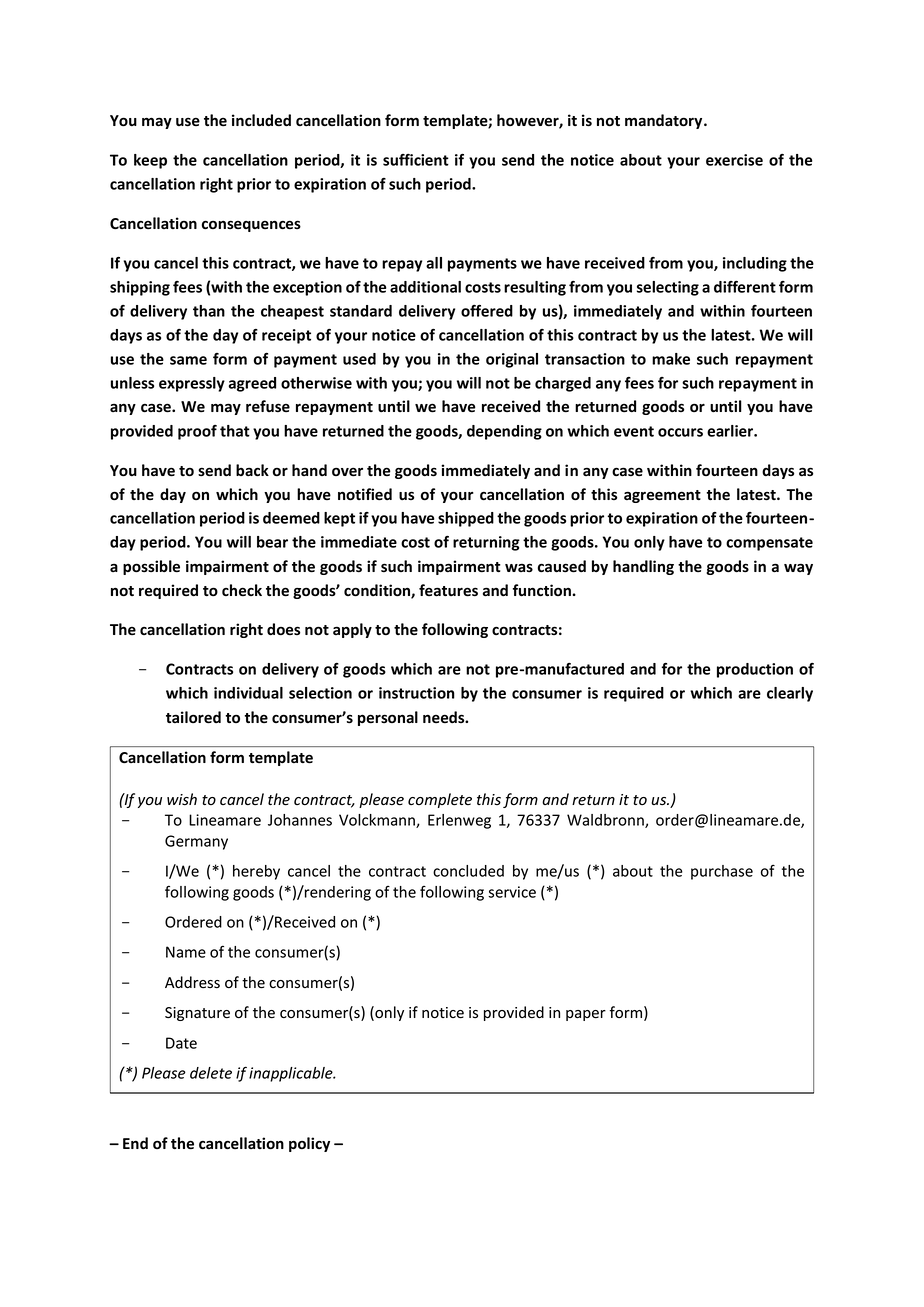 The width and height of the page is (924, 1307). Describe the element at coordinates (512, 360) in the page. I see `original` at that location.
